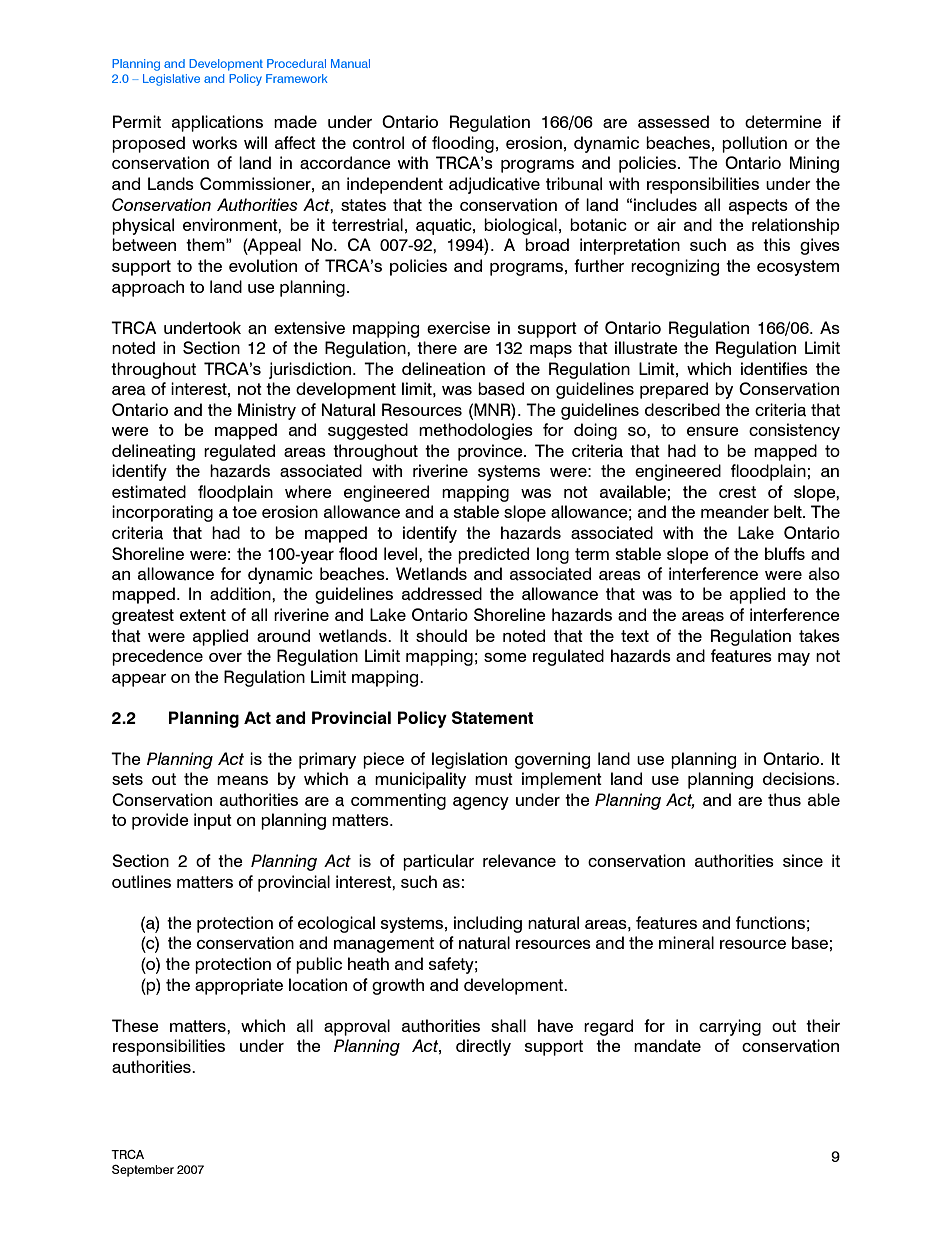  What do you see at coordinates (378, 142) in the document?
I see `control` at bounding box center [378, 142].
